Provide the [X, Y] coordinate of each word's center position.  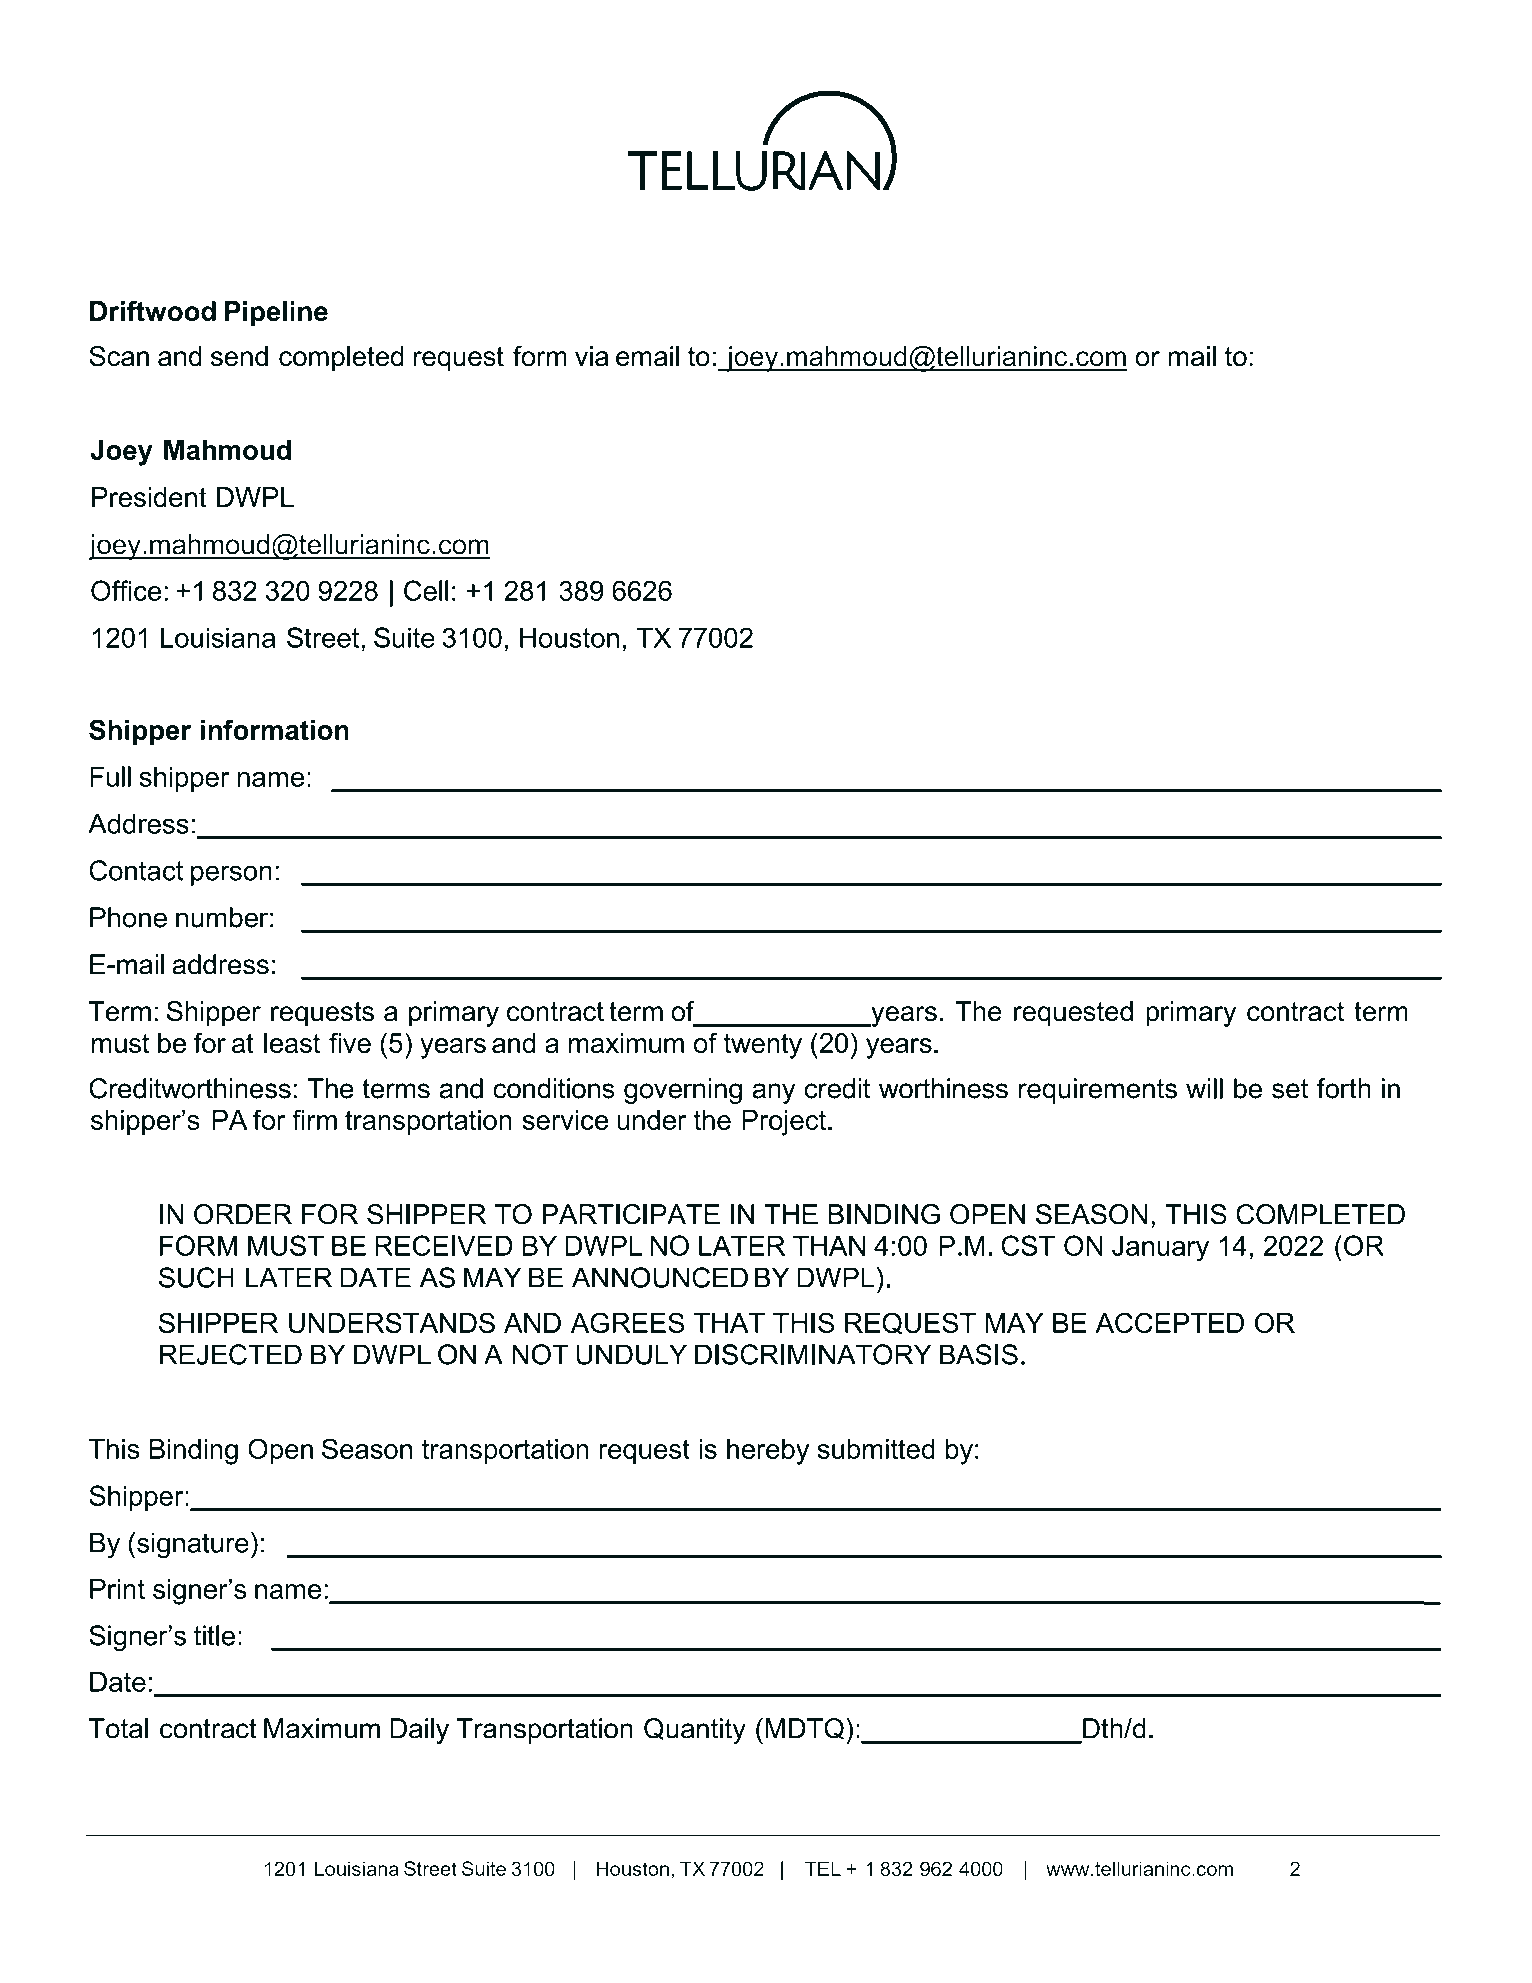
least [292, 1043]
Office [126, 590]
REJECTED [231, 1354]
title [214, 1635]
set [1290, 1089]
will [1204, 1088]
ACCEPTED [1169, 1322]
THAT [729, 1323]
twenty [762, 1046]
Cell [426, 590]
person [231, 875]
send [239, 356]
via [592, 356]
